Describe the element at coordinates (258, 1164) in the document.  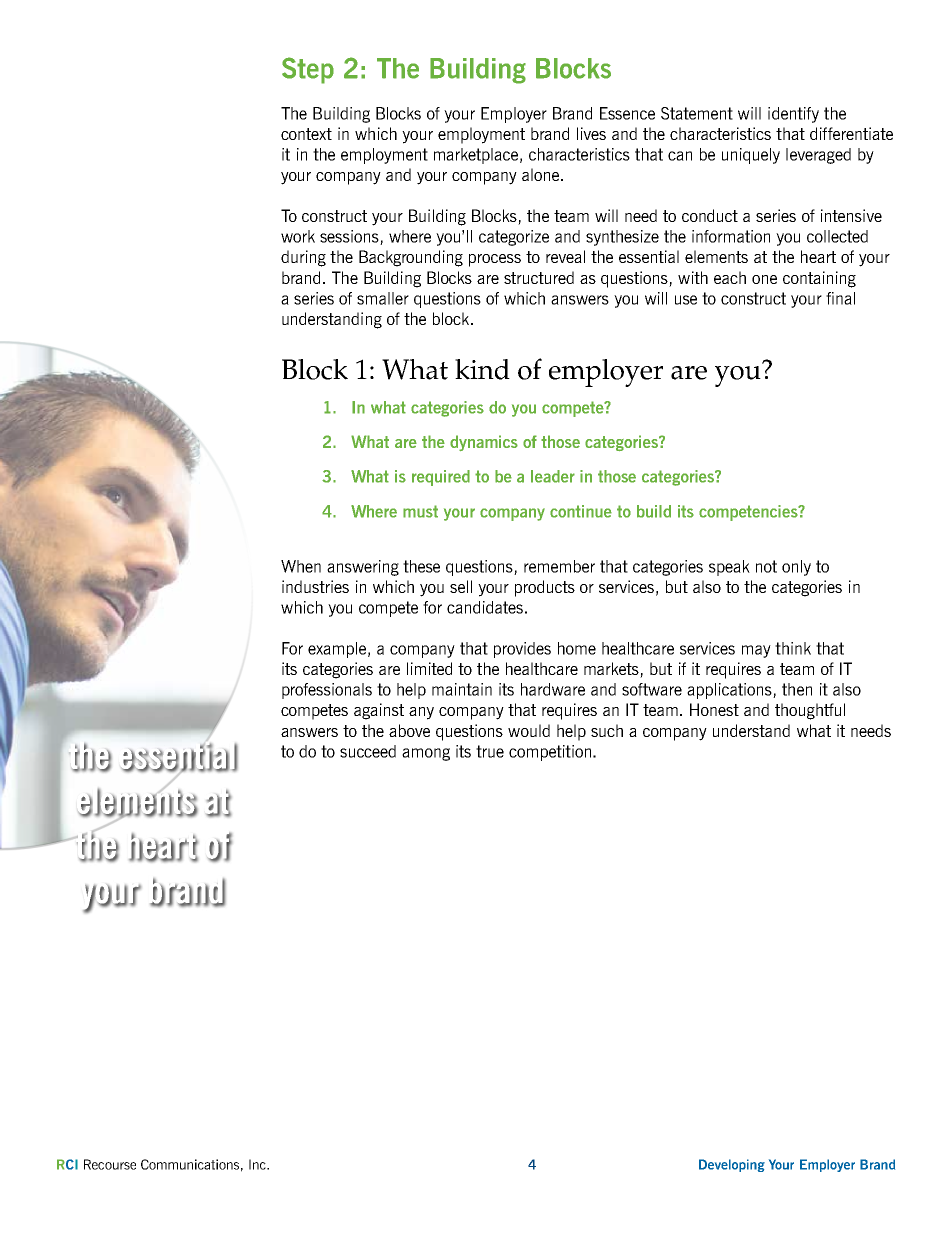
I see `Inc` at that location.
